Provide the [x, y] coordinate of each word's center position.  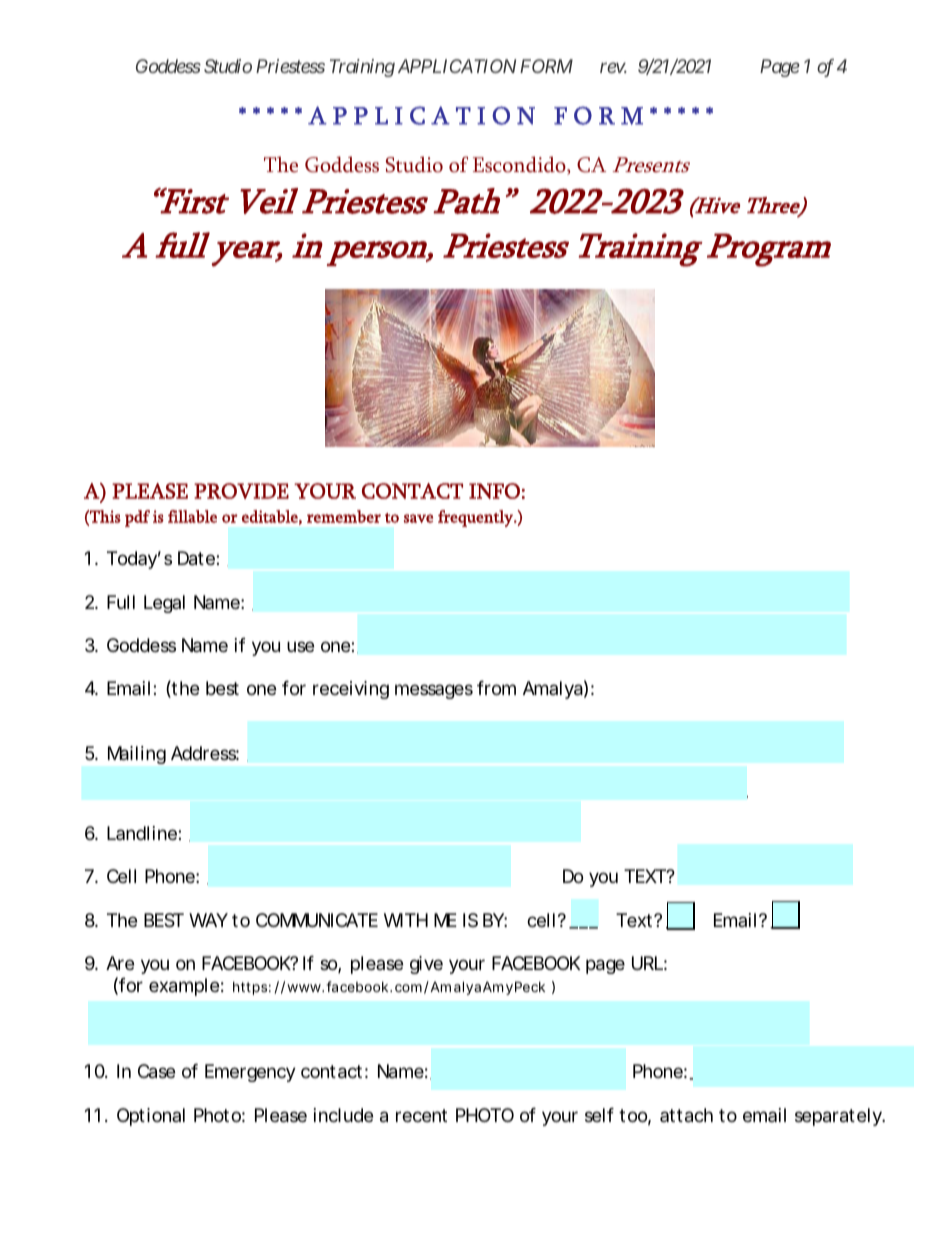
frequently [476, 518]
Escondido [520, 165]
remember [344, 516]
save [418, 518]
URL [647, 963]
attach [686, 1115]
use [300, 646]
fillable [192, 516]
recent [421, 1115]
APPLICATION [457, 66]
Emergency [250, 1073]
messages [434, 691]
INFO [494, 491]
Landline [142, 833]
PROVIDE [241, 491]
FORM [546, 66]
